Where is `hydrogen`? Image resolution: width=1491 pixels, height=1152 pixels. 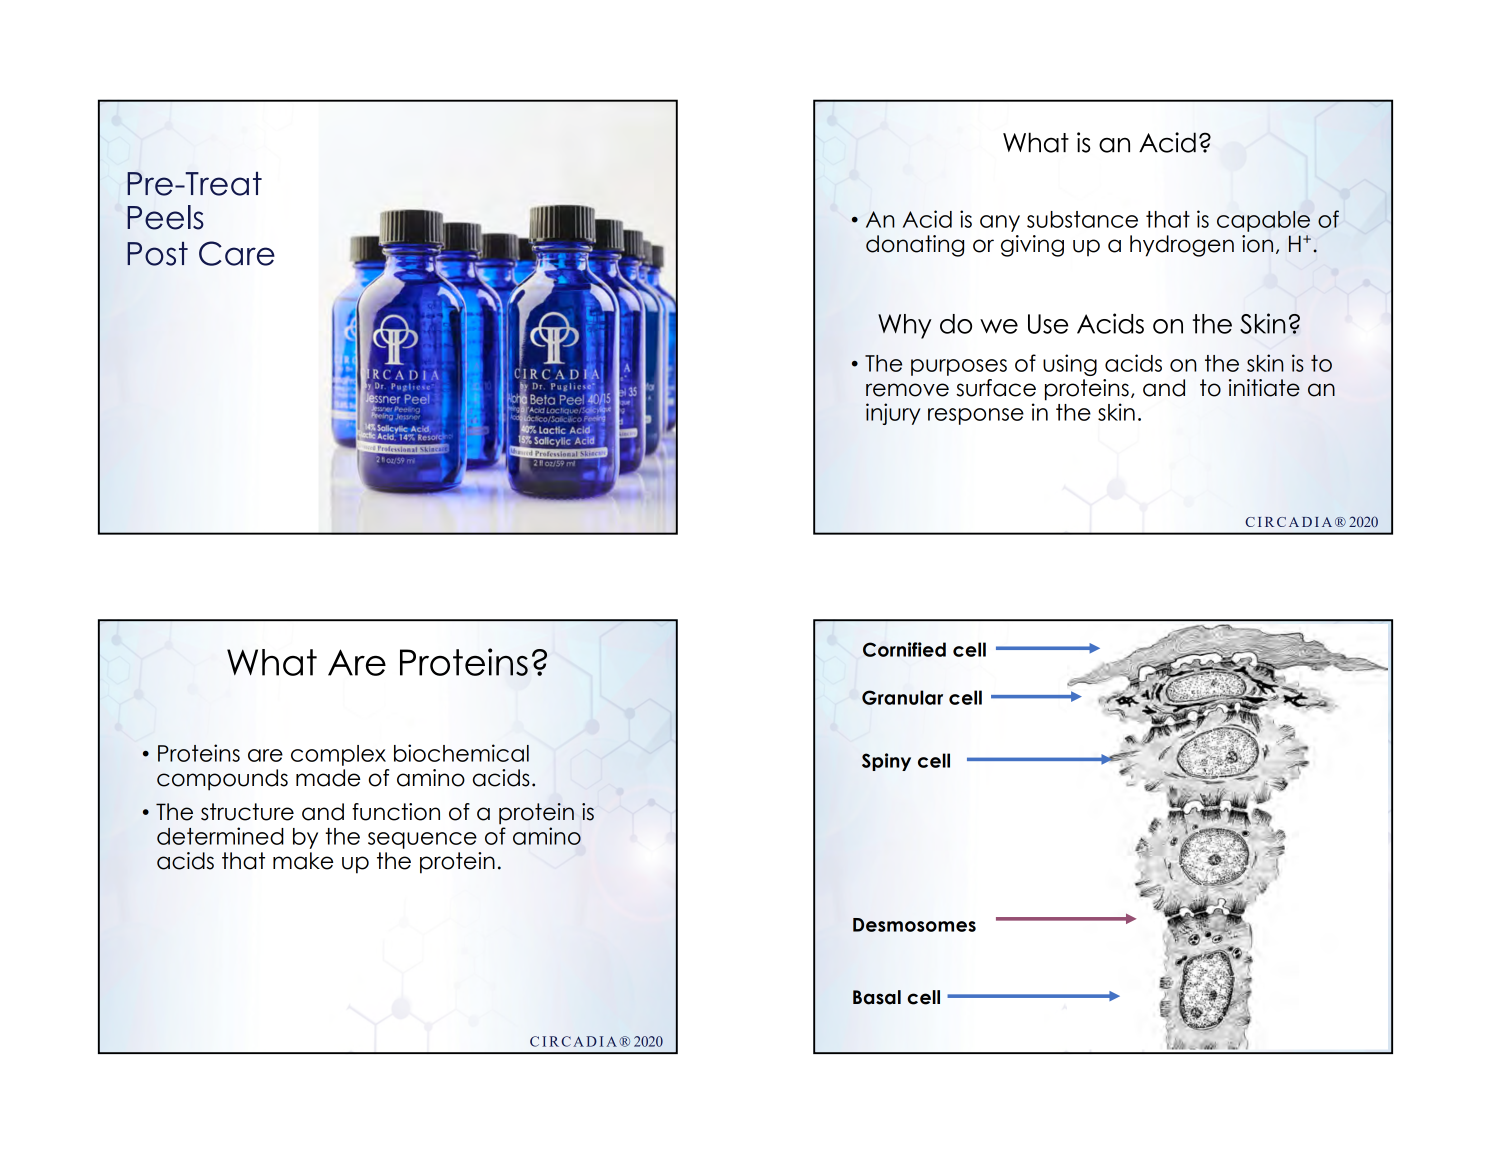 hydrogen is located at coordinates (1182, 246).
